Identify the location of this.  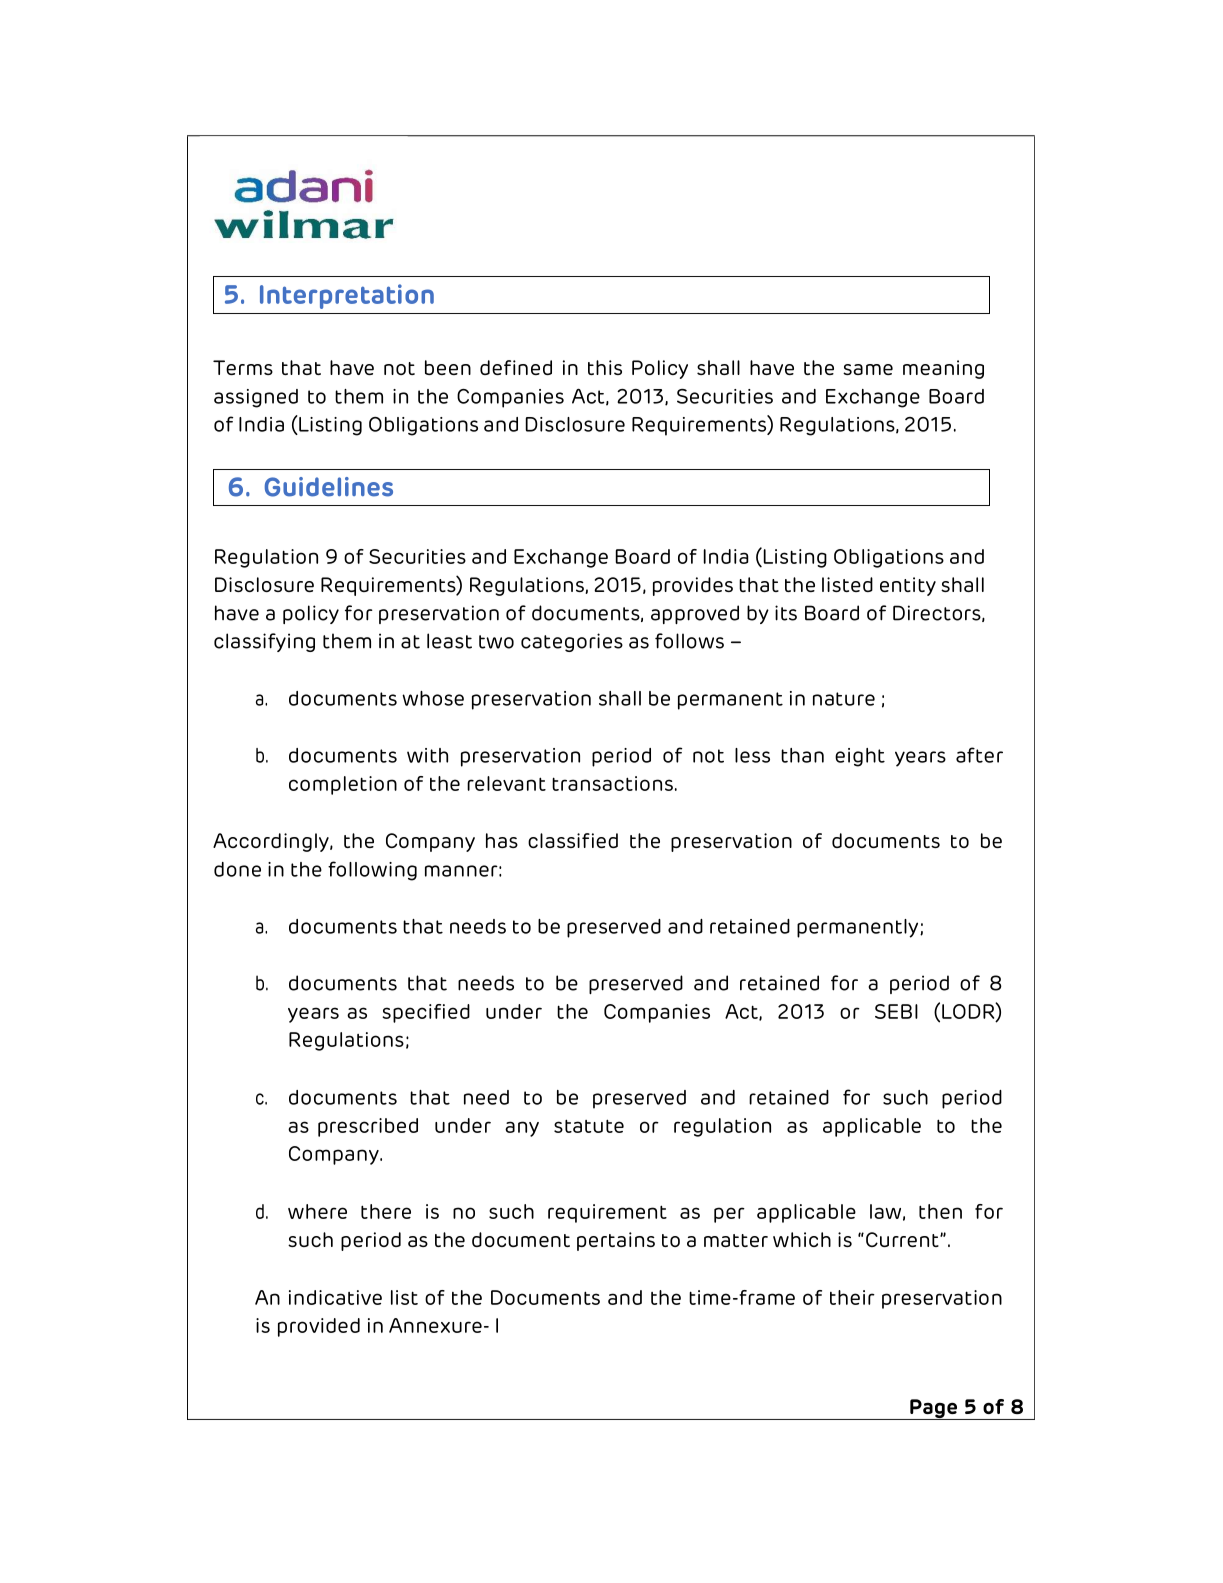
(605, 367).
